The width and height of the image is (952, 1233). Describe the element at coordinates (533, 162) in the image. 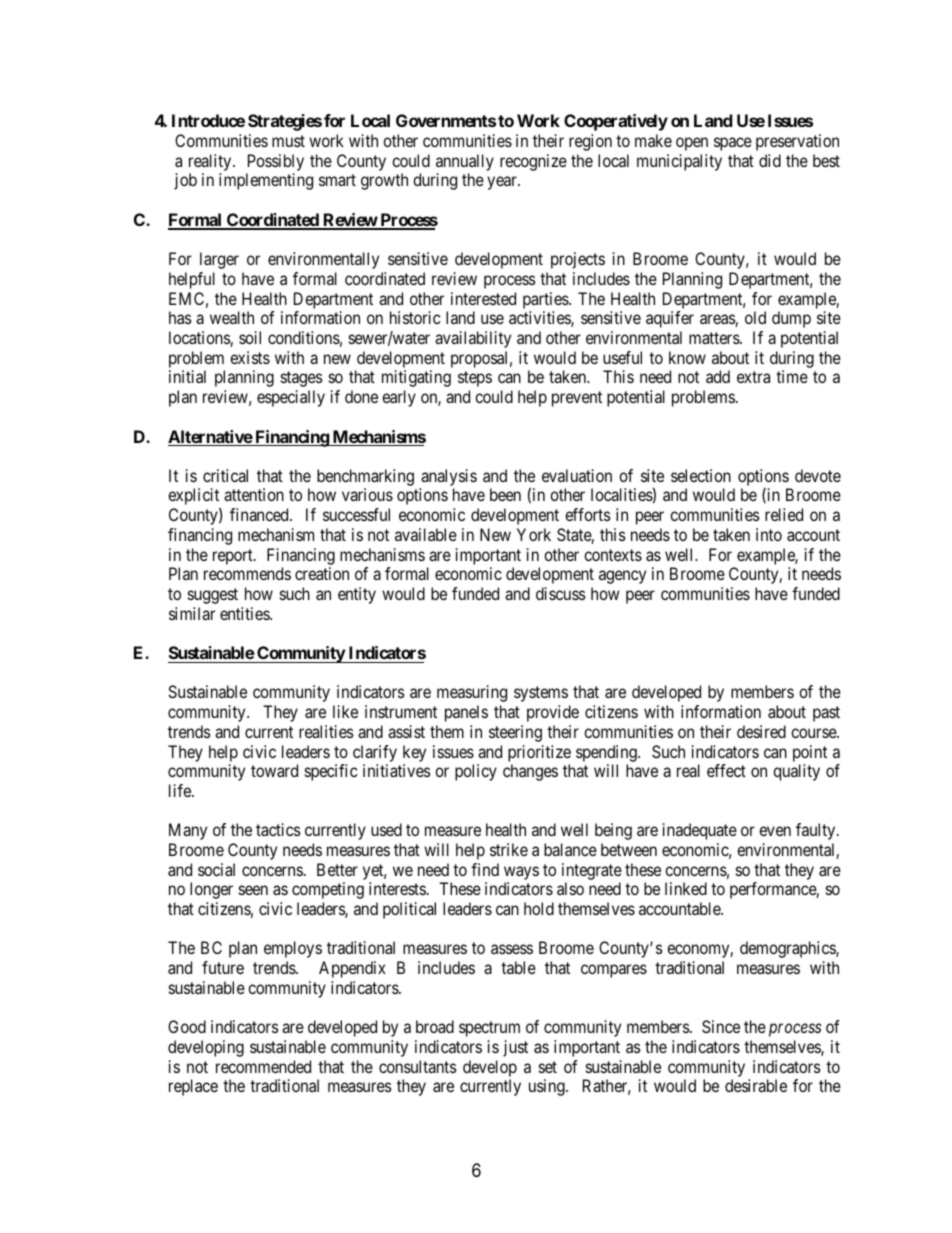

I see `recognize` at that location.
